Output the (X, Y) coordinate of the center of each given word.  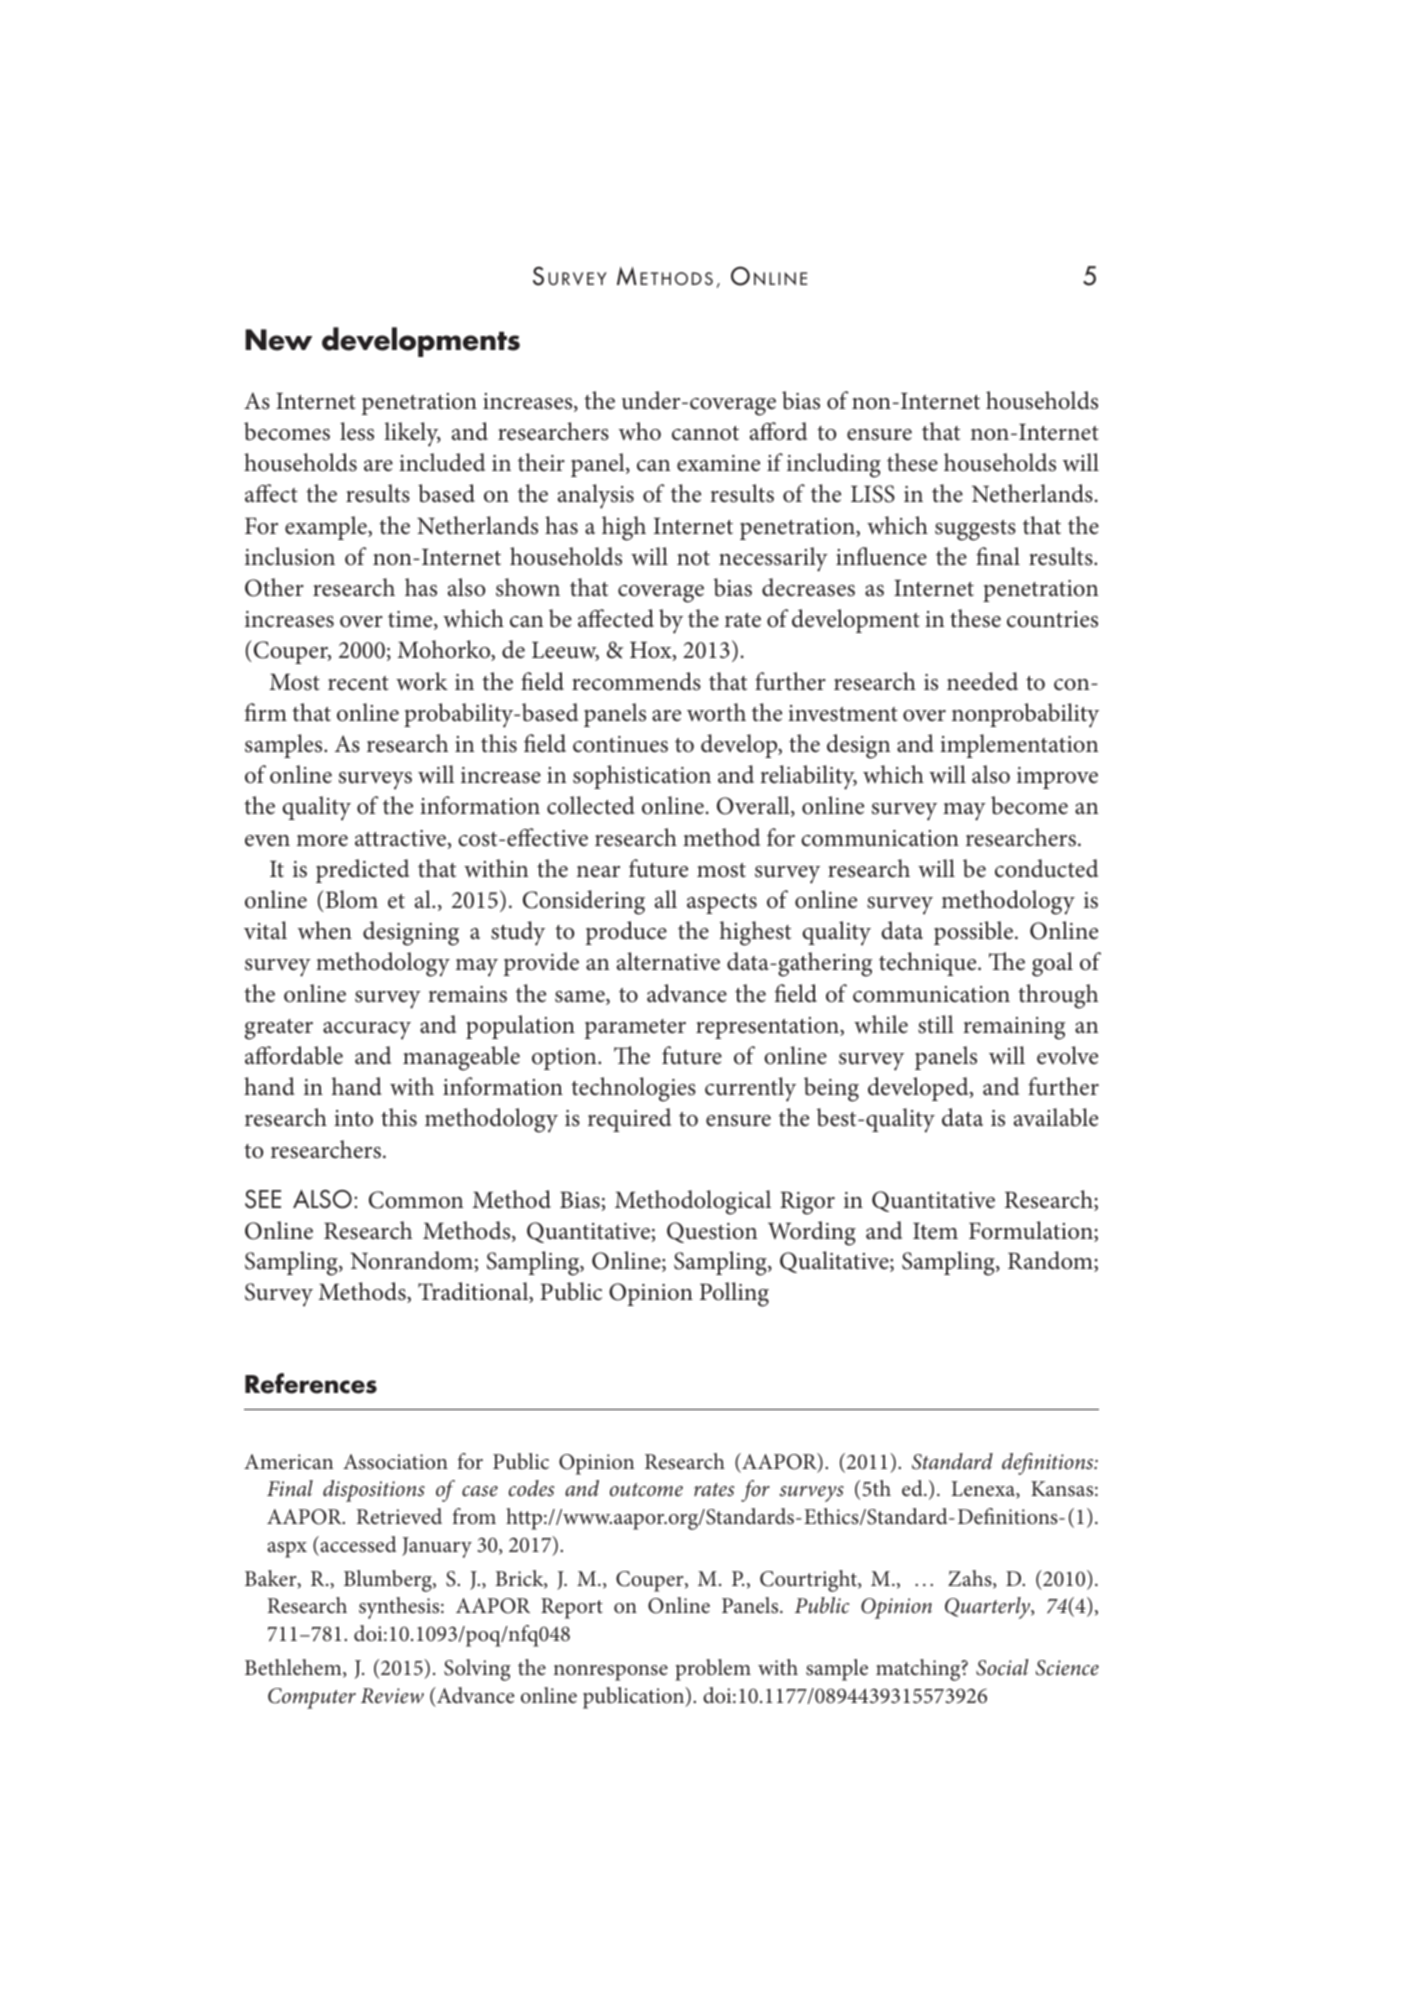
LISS (873, 494)
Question (712, 1232)
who (640, 431)
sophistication (642, 777)
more (322, 841)
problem (713, 1670)
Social (1002, 1667)
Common (416, 1200)
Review (392, 1696)
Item (935, 1231)
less (357, 431)
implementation (1019, 746)
